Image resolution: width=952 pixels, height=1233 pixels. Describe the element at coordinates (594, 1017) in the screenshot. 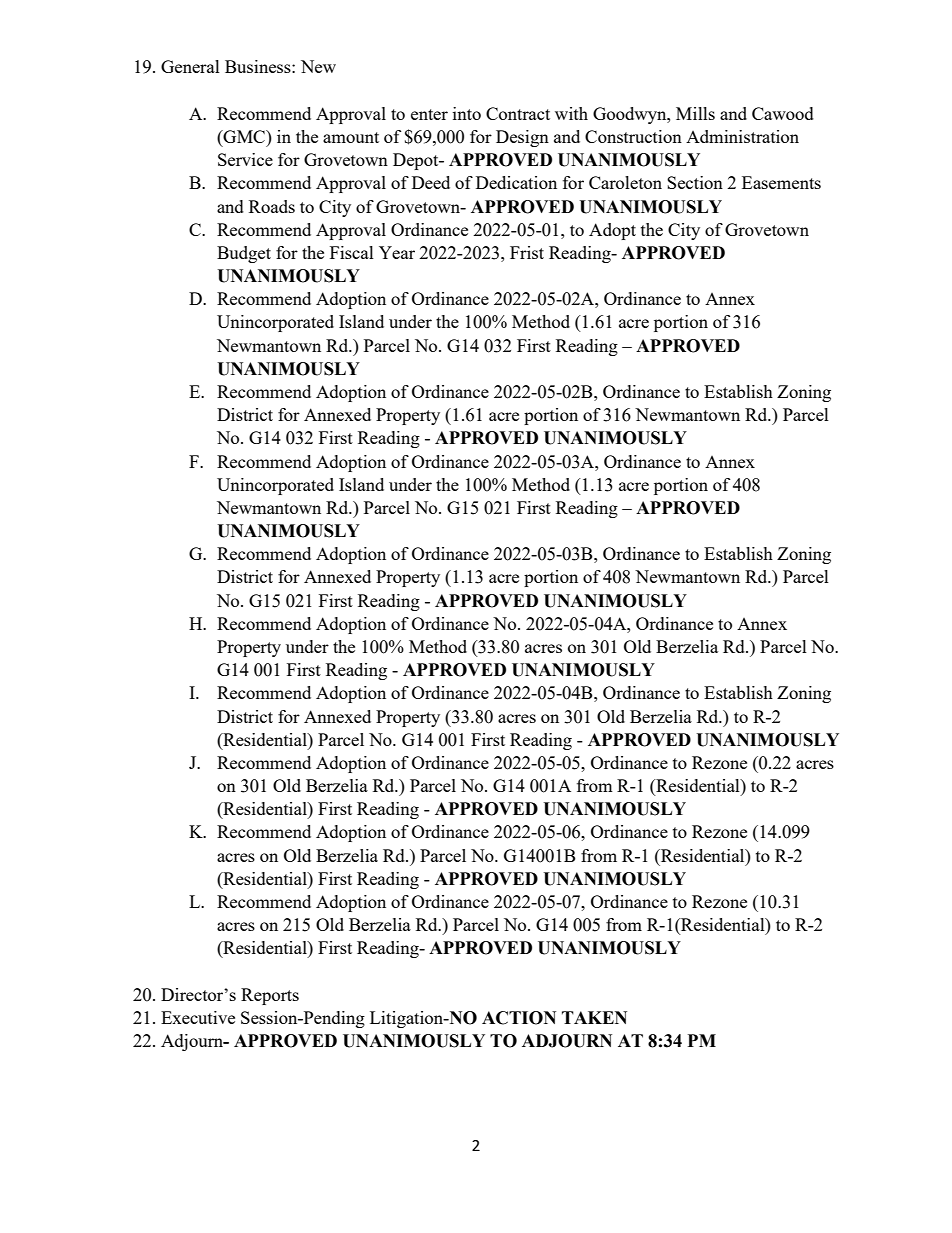

I see `TAKEN` at that location.
